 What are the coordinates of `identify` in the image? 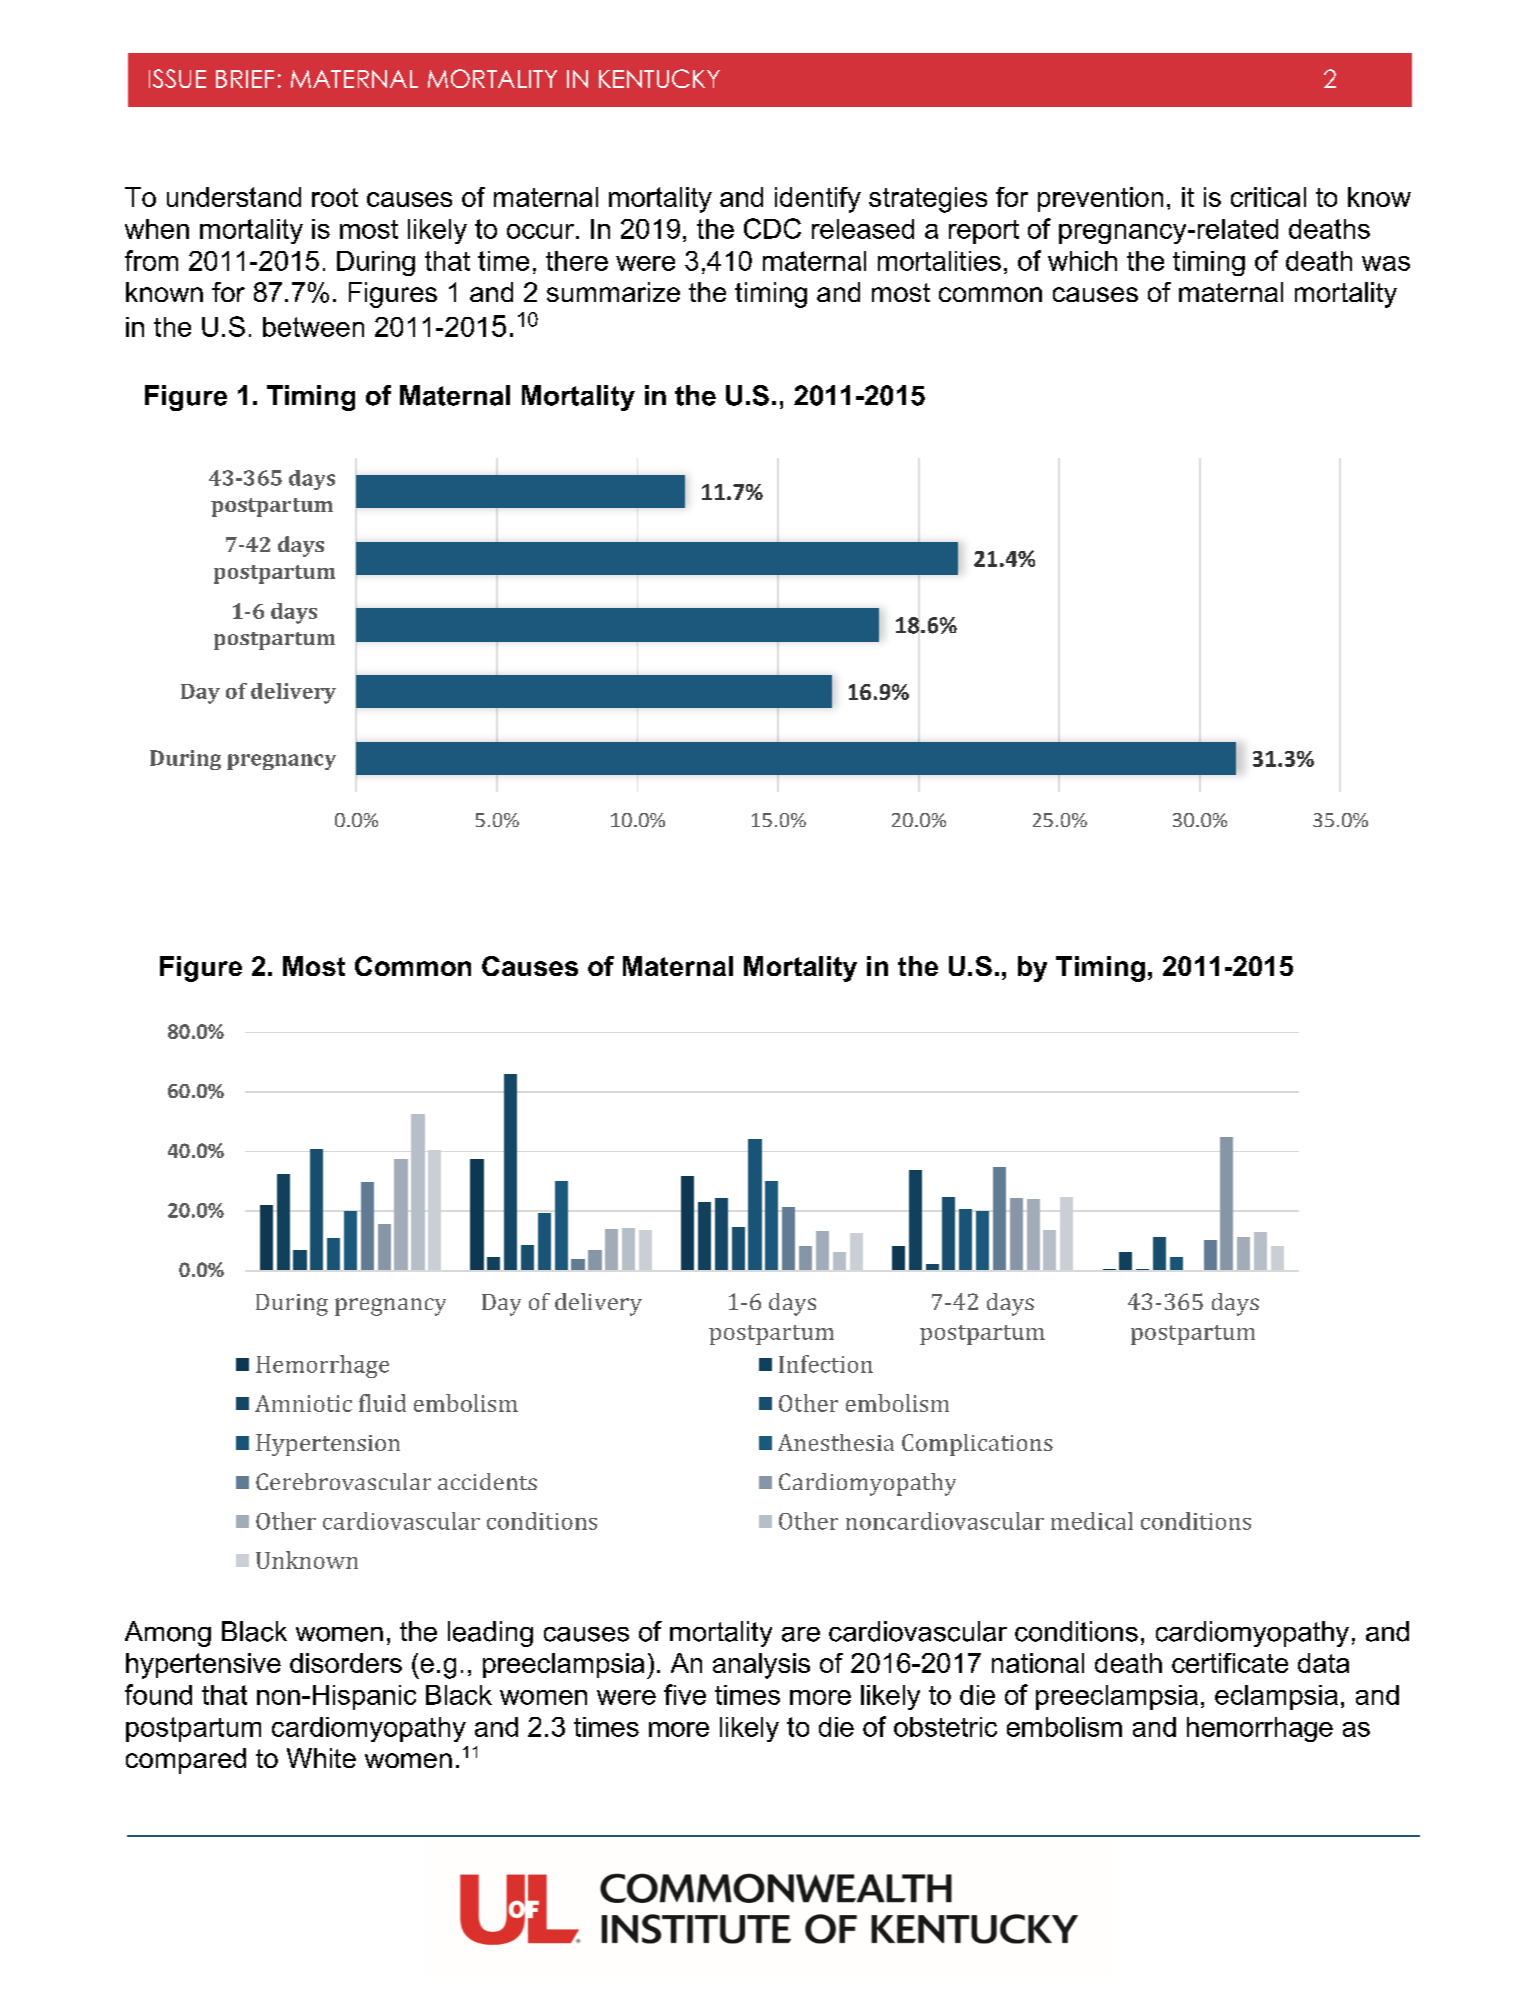 It's located at (818, 200).
